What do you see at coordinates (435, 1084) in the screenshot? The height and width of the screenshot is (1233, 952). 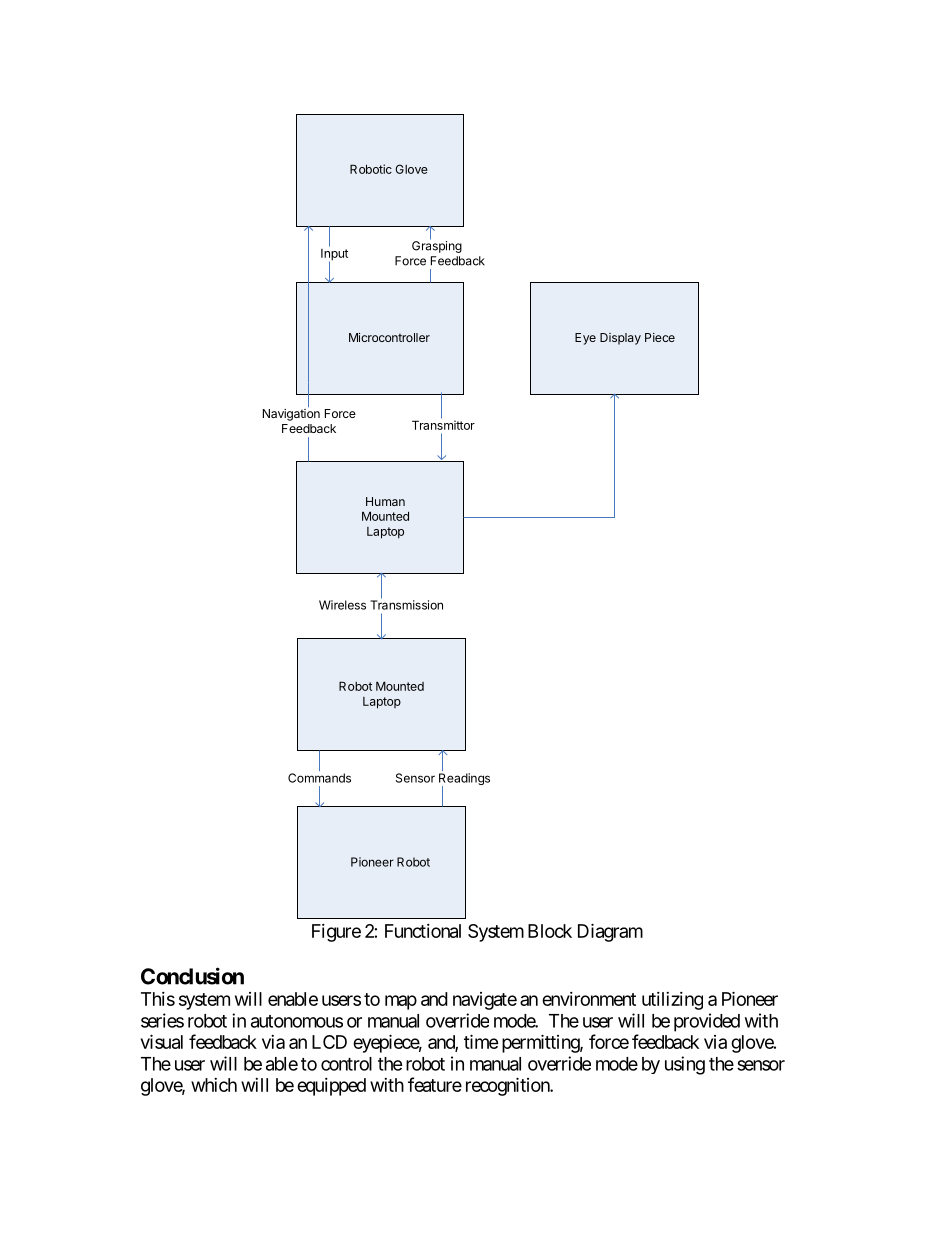 I see `feature` at bounding box center [435, 1084].
